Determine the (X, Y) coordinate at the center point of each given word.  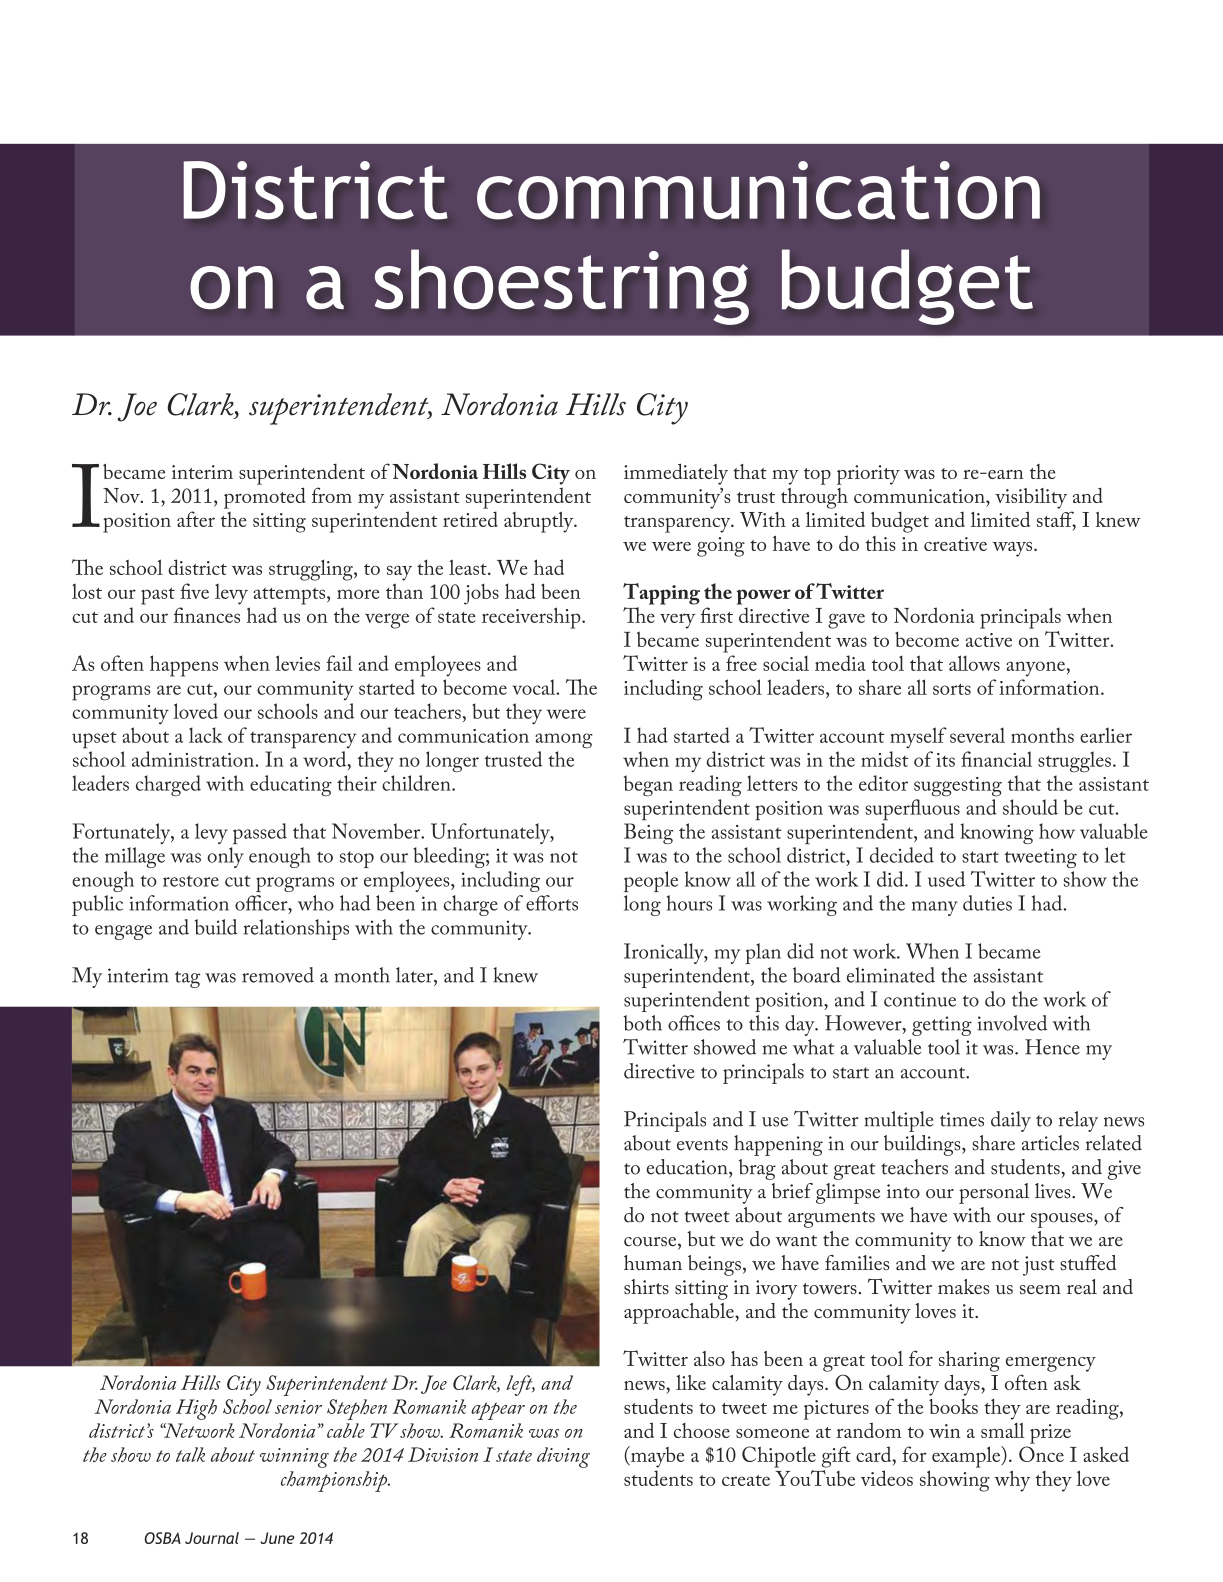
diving (563, 1457)
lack (206, 735)
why (1012, 1481)
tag (187, 979)
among (564, 741)
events (702, 1145)
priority (868, 475)
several (977, 735)
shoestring (562, 287)
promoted (264, 498)
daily (1011, 1121)
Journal (212, 1538)
